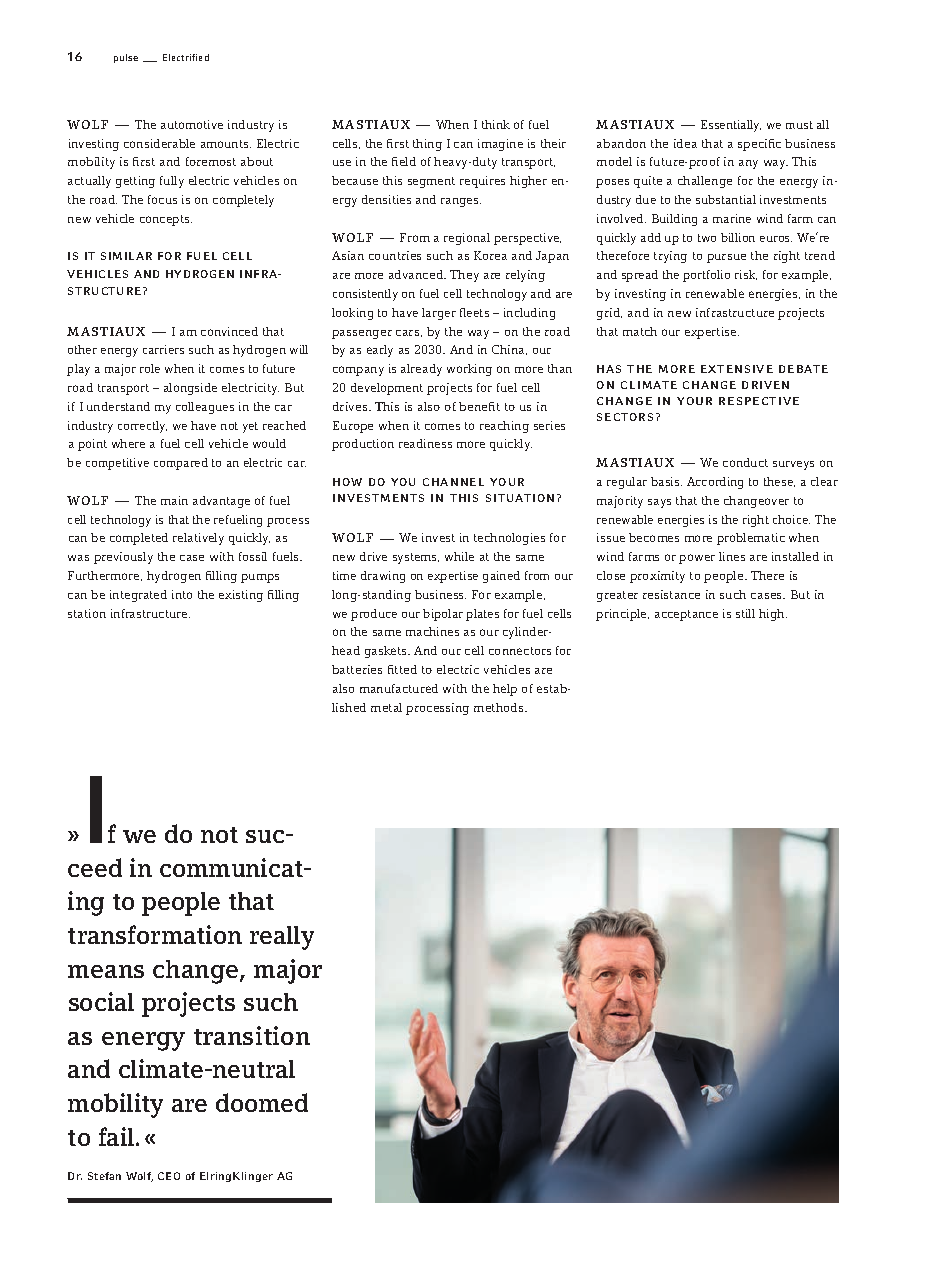 The height and width of the image is (1270, 952). Describe the element at coordinates (169, 1176) in the image. I see `CEO` at that location.
